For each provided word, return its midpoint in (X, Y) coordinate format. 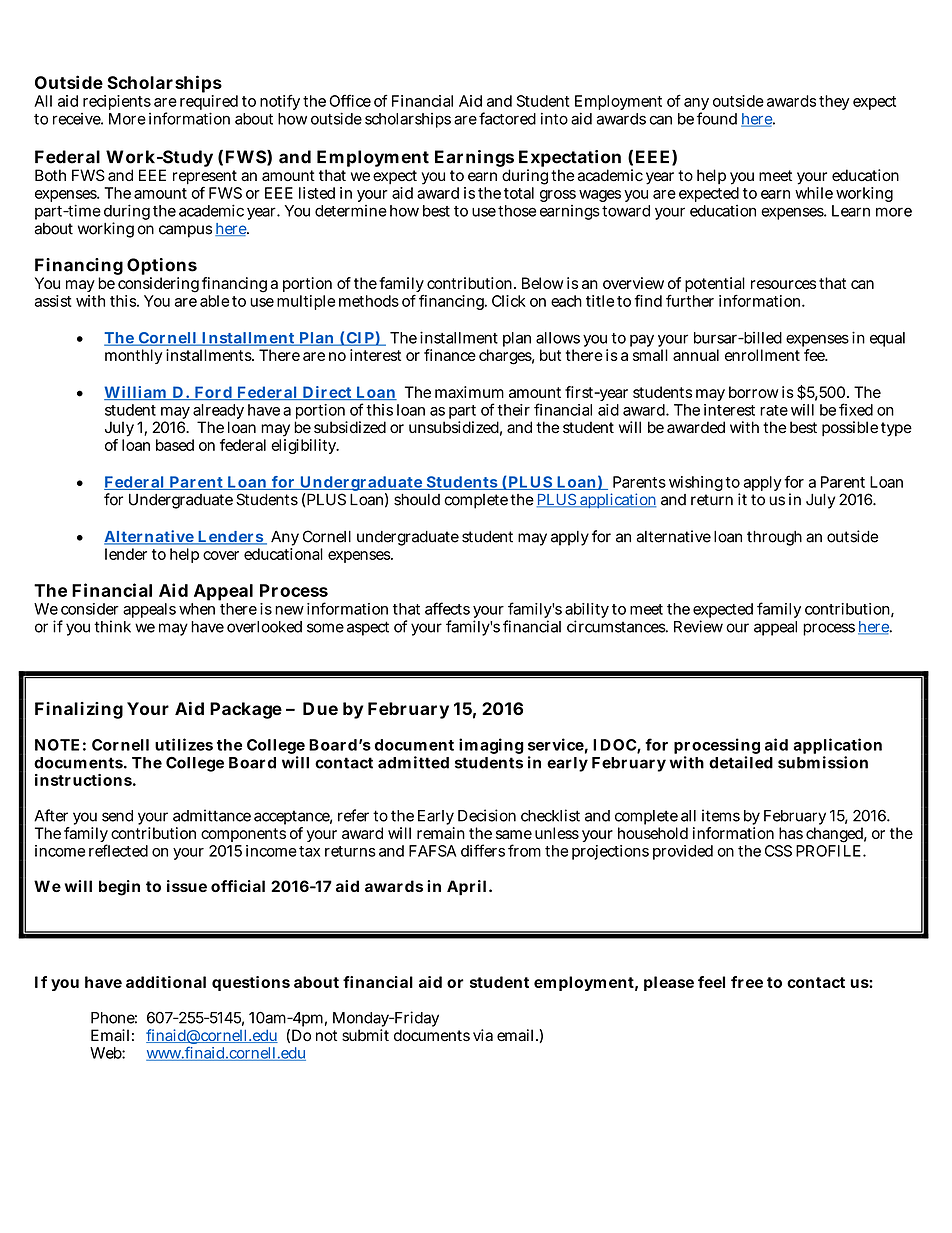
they (834, 102)
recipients (117, 102)
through (774, 538)
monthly (134, 356)
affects (447, 608)
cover (221, 555)
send (117, 816)
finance (450, 355)
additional (166, 982)
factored (507, 118)
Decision (487, 815)
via (483, 1035)
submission (823, 762)
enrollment (762, 355)
